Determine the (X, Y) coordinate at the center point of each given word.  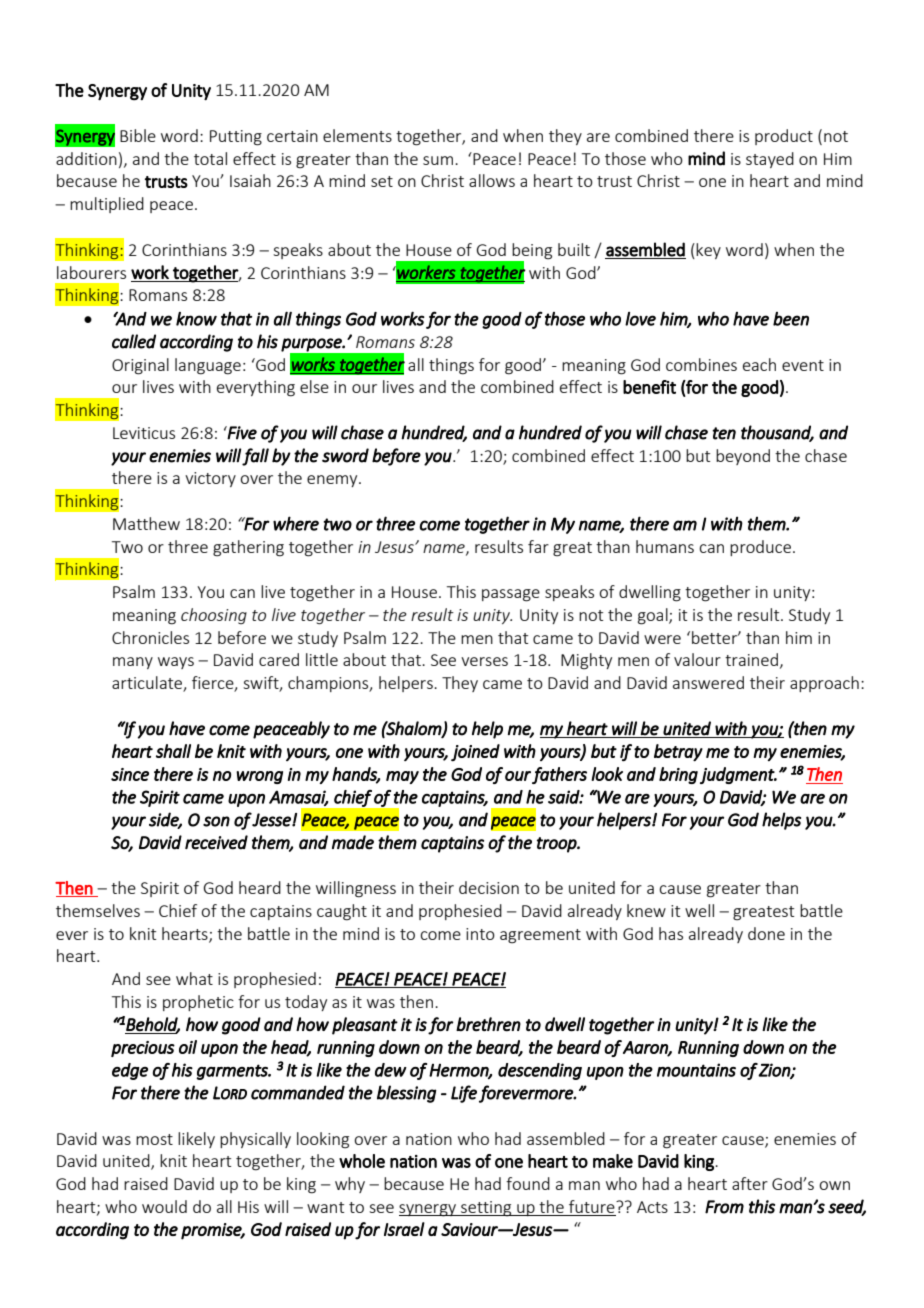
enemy (333, 481)
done (766, 933)
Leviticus (144, 433)
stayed (770, 160)
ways (176, 663)
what (194, 978)
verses (484, 661)
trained (751, 659)
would (164, 1206)
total (210, 158)
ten (724, 433)
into (480, 934)
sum (438, 160)
